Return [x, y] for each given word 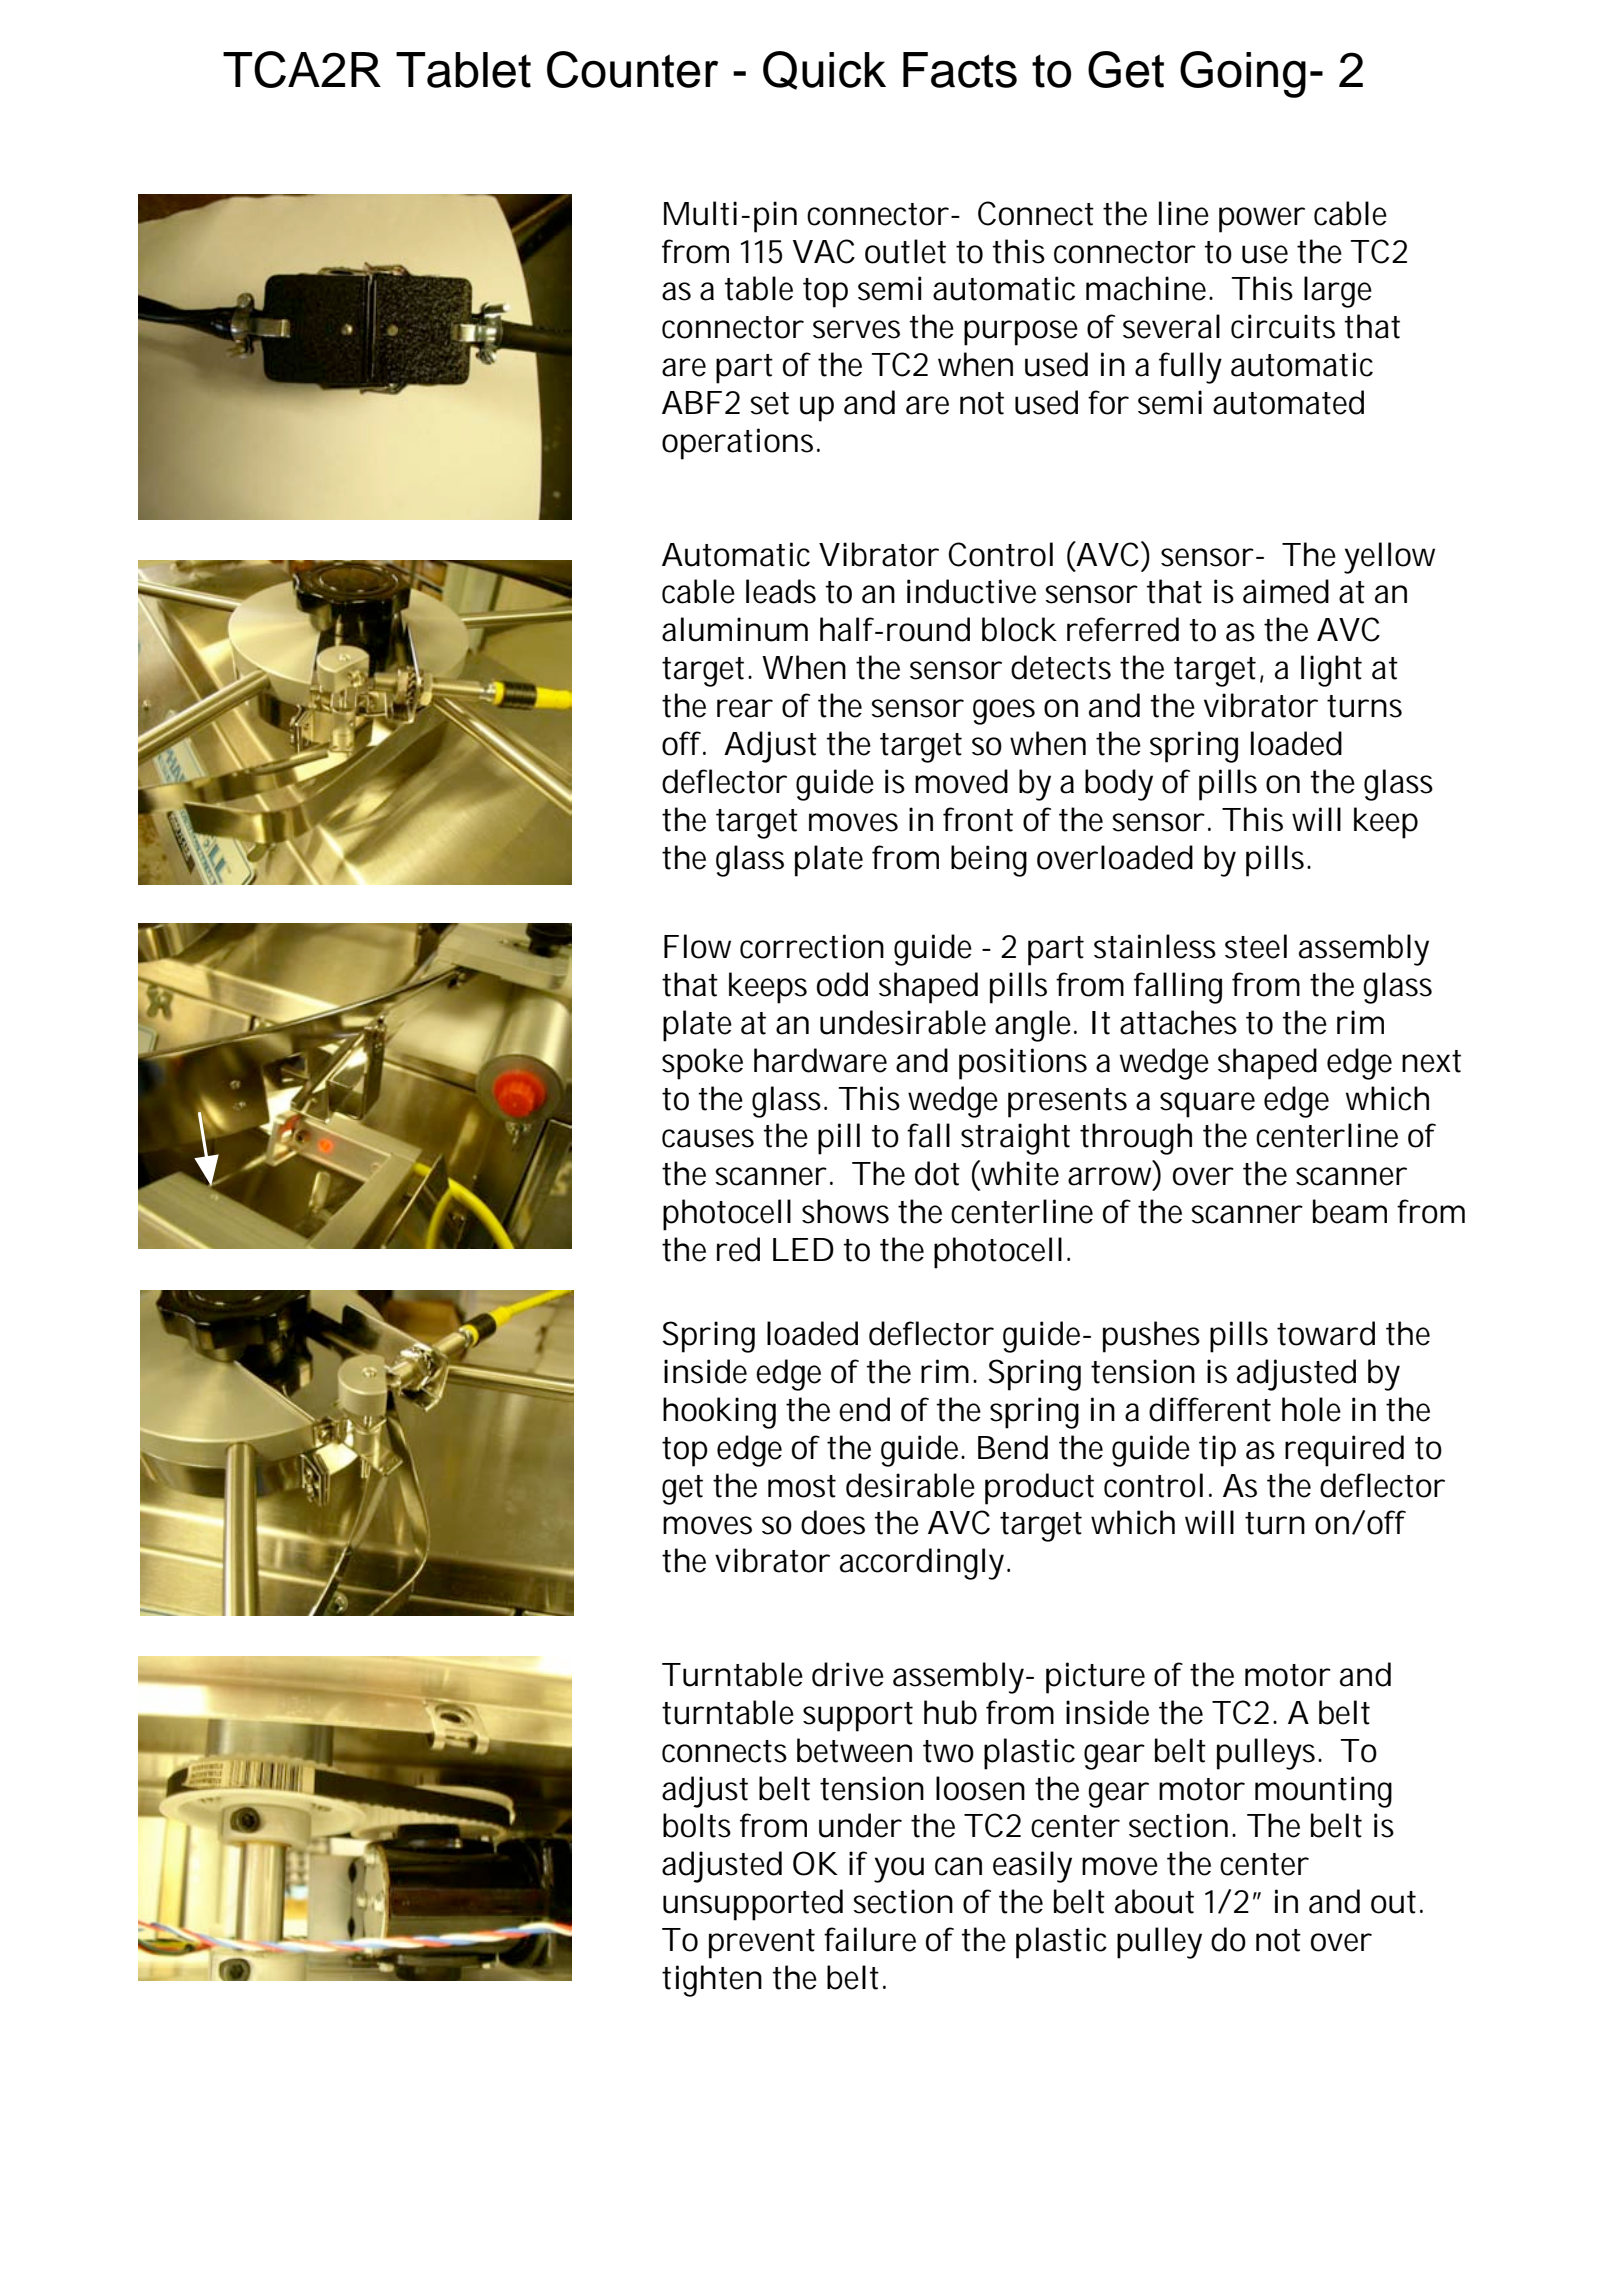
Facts [960, 70]
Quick [824, 70]
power [1262, 220]
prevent [762, 1944]
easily [1032, 1867]
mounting [1323, 1792]
